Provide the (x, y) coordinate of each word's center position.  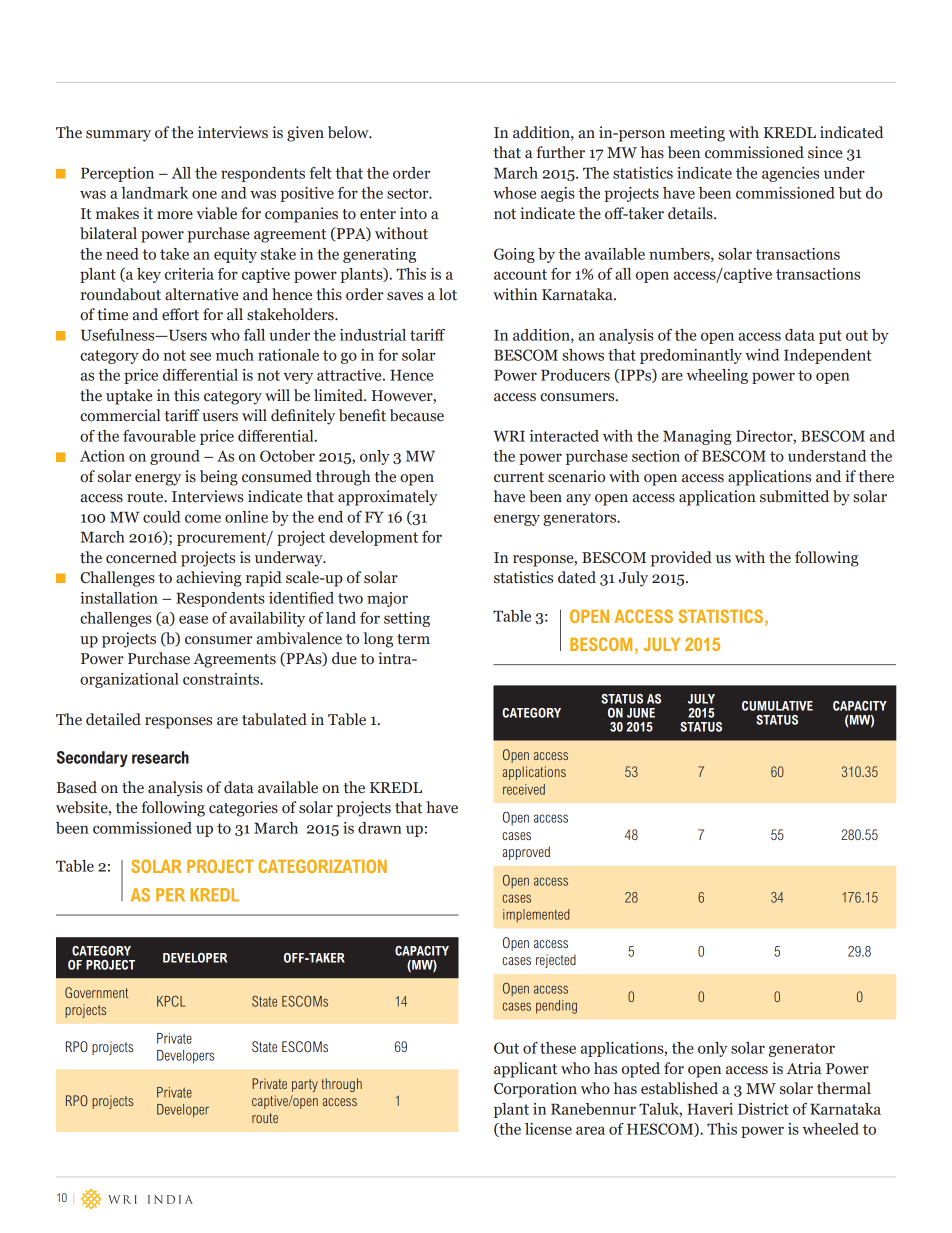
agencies (790, 174)
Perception (117, 174)
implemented (536, 915)
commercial (120, 415)
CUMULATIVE (777, 706)
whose (514, 193)
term (413, 639)
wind (762, 355)
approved (526, 853)
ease (193, 619)
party (305, 1085)
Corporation (535, 1090)
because (417, 415)
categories (243, 809)
